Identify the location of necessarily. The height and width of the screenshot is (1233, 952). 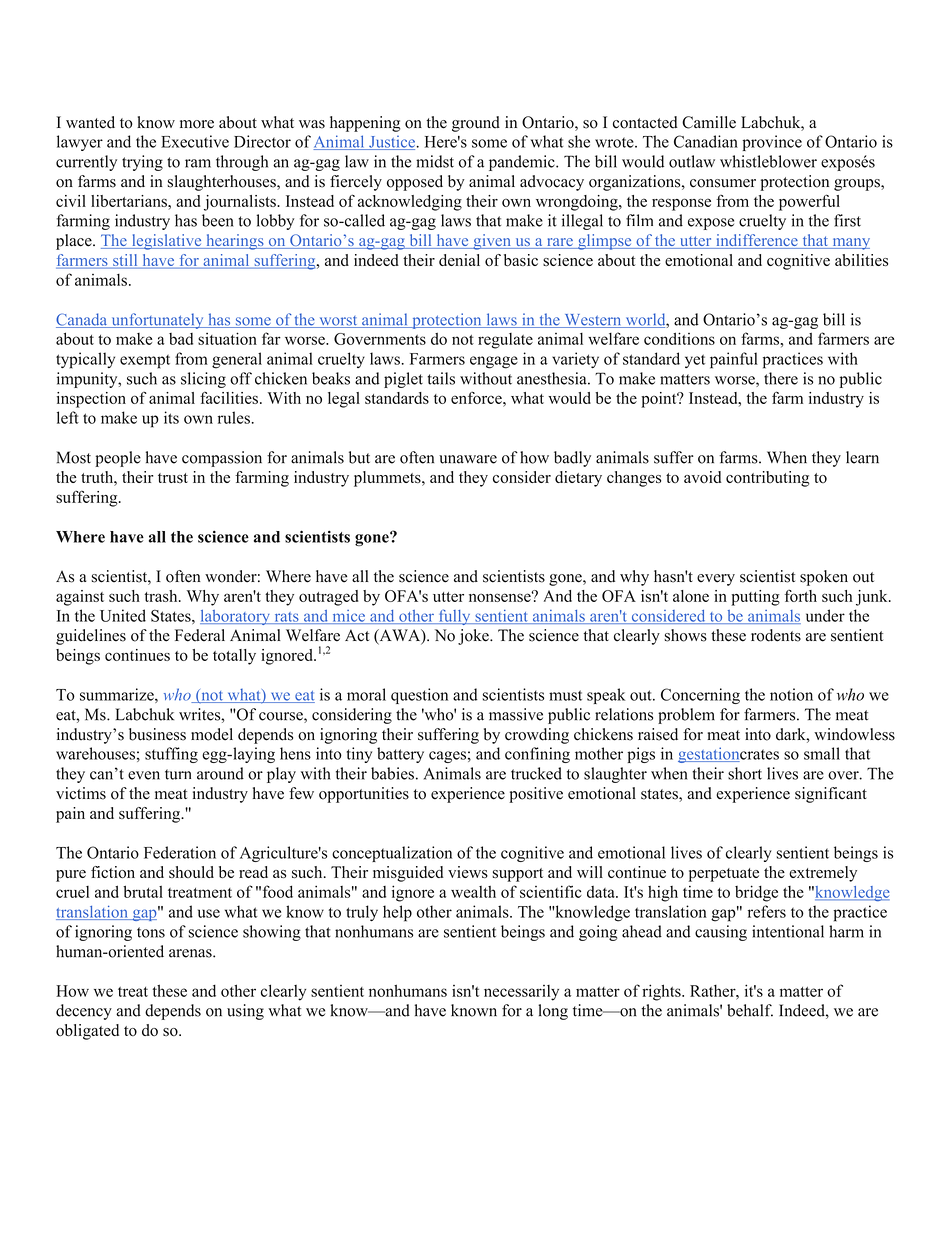
(521, 993).
